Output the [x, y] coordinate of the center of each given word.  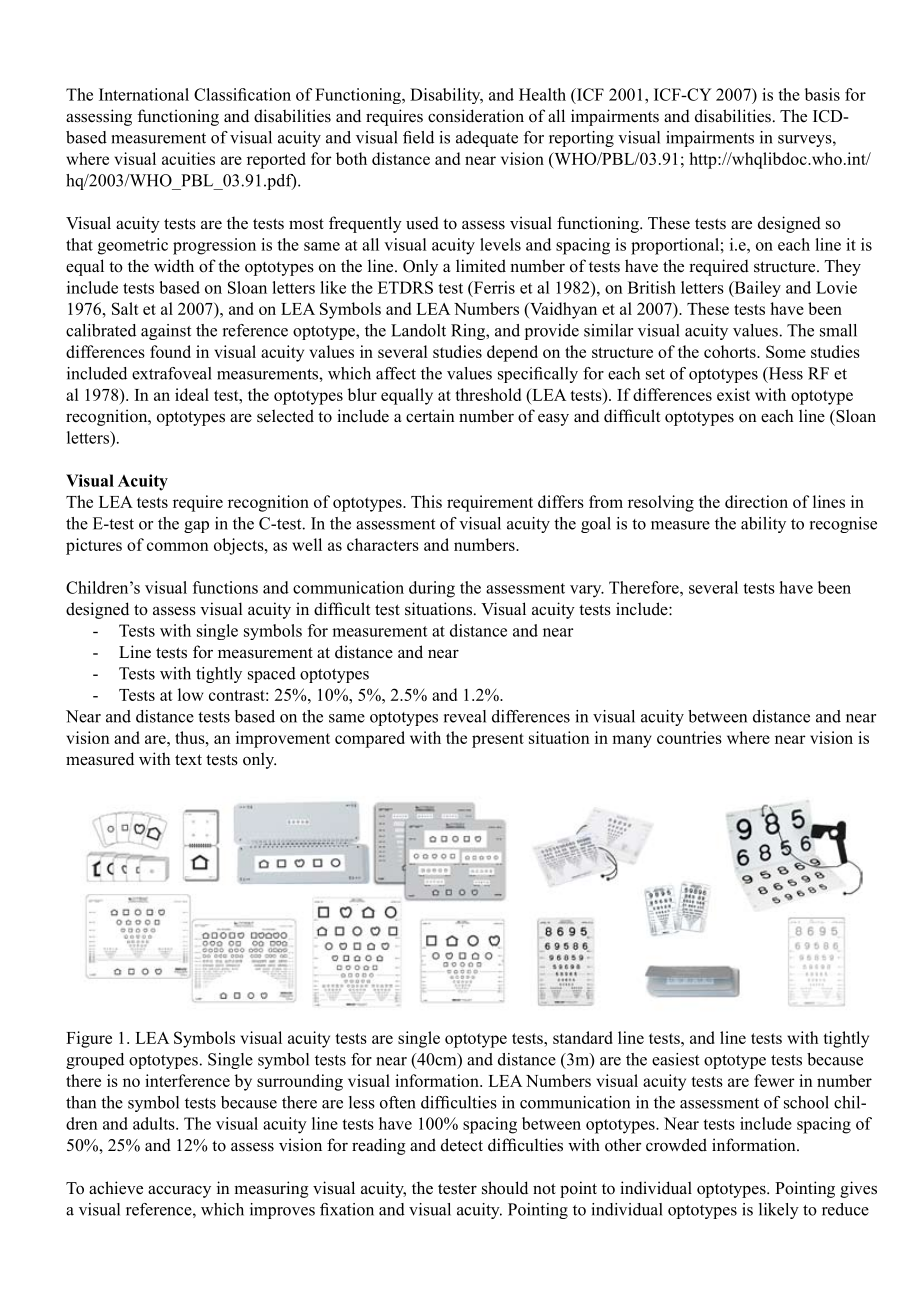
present [498, 740]
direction [756, 501]
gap [196, 527]
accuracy [179, 1192]
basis [822, 94]
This [426, 501]
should [505, 1188]
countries [689, 737]
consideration [476, 116]
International [144, 94]
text [188, 759]
